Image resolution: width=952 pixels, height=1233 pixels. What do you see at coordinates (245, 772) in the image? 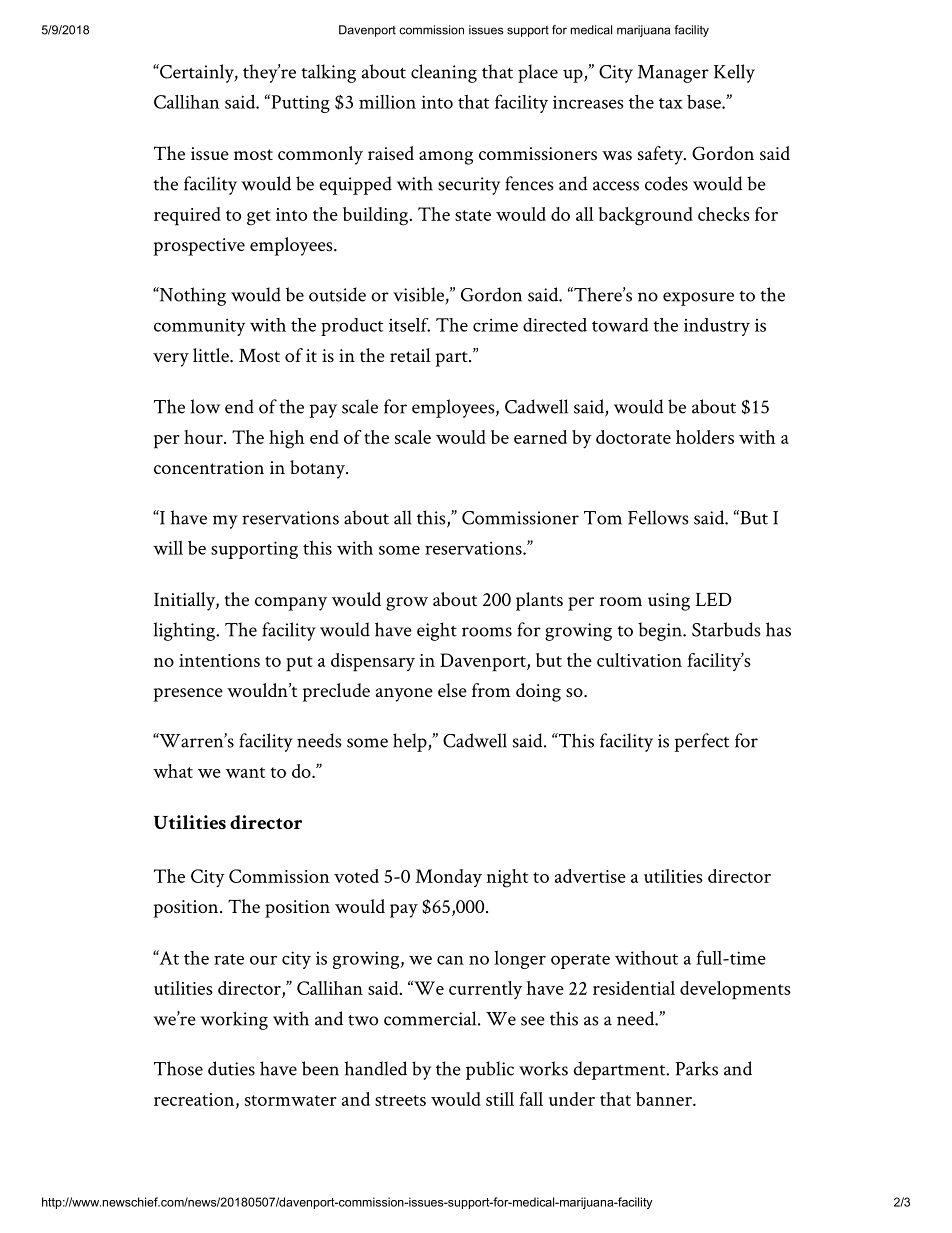
I see `want` at bounding box center [245, 772].
